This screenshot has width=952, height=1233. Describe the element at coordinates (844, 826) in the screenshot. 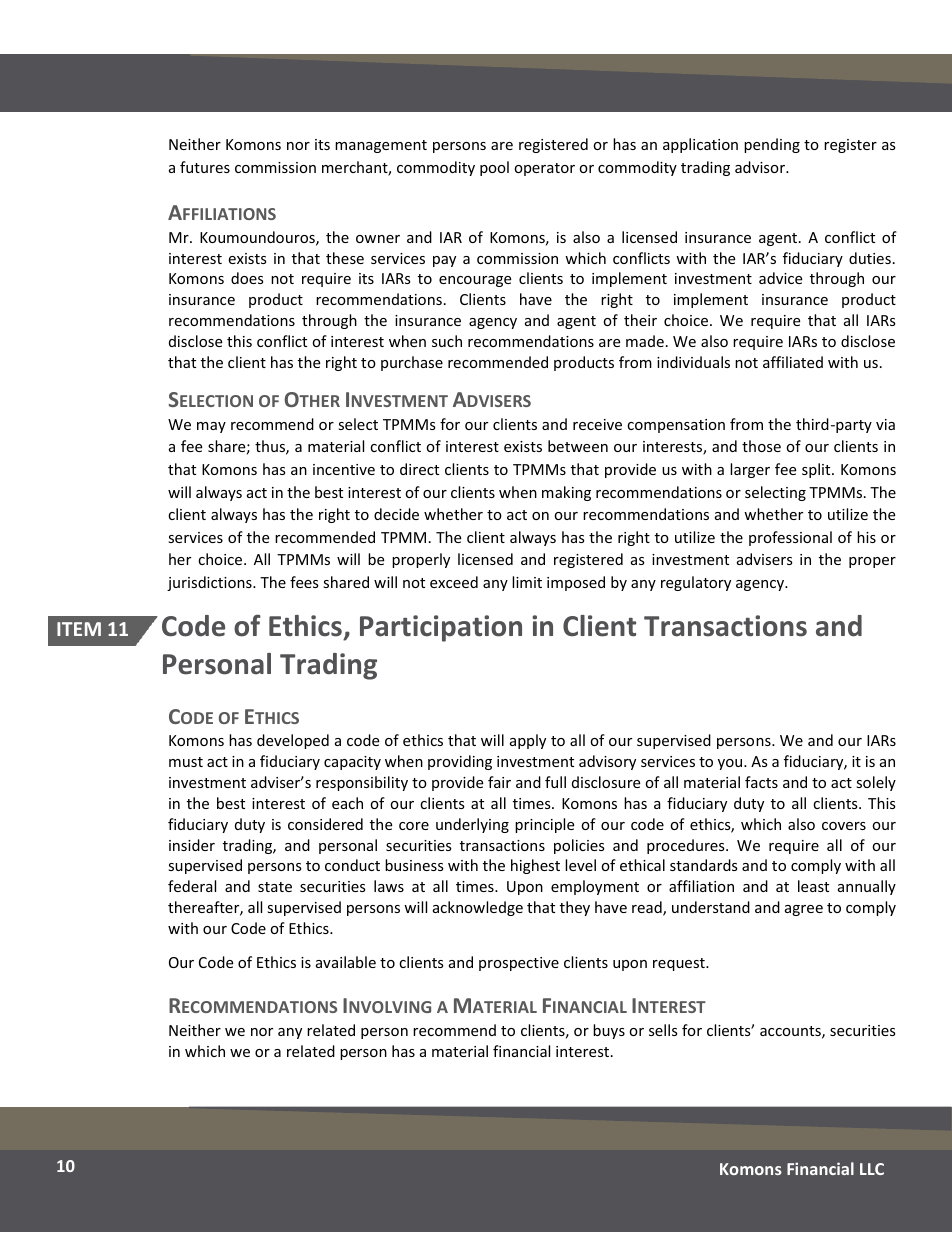

I see `covers` at that location.
